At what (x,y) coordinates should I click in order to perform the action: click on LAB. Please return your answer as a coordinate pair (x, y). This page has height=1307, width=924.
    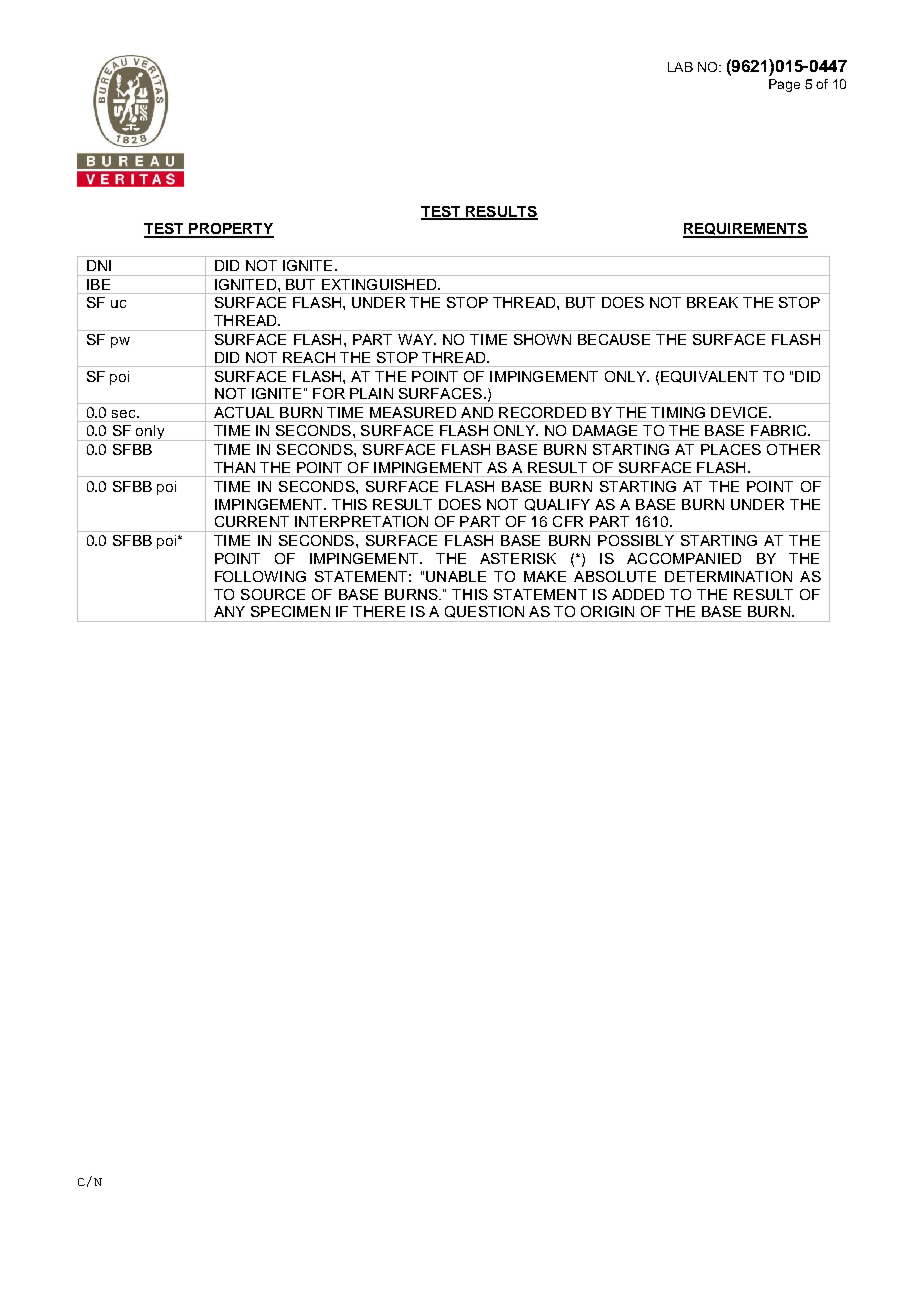
    Looking at the image, I should click on (680, 67).
